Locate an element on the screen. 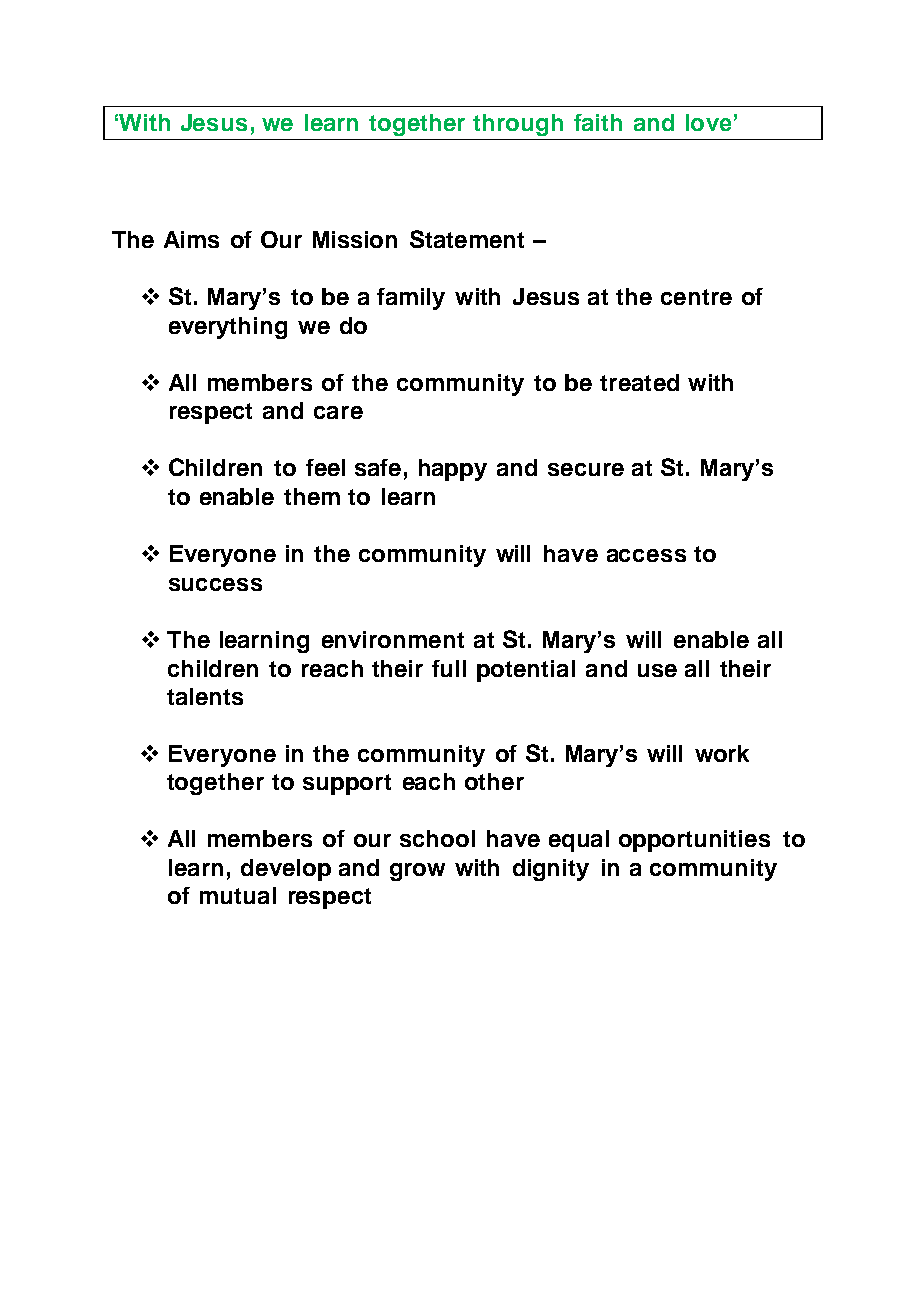  access is located at coordinates (646, 555).
